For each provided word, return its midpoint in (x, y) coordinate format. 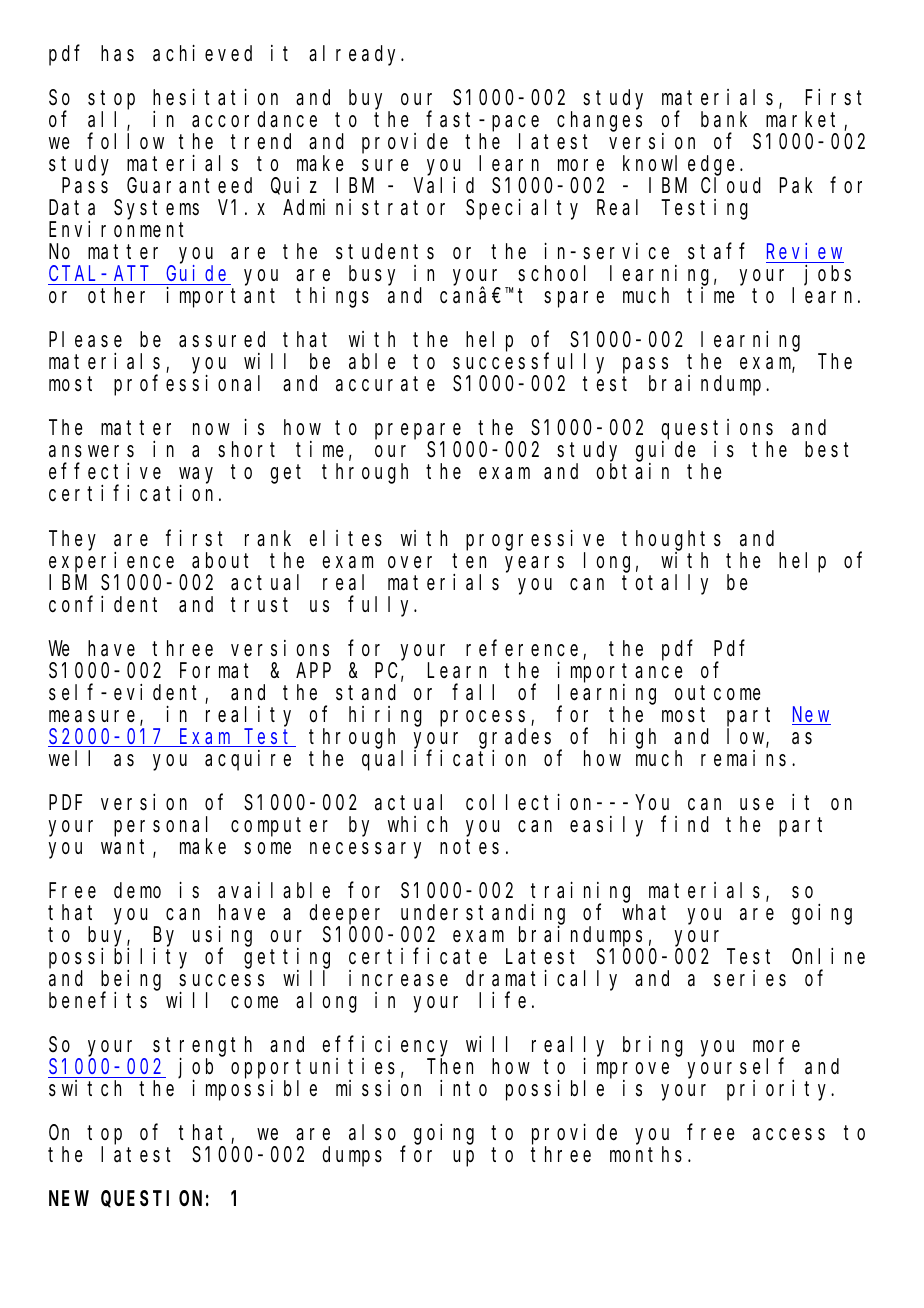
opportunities (313, 1068)
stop (111, 100)
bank (724, 119)
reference (522, 648)
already (356, 55)
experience (111, 562)
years (534, 564)
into (463, 1088)
